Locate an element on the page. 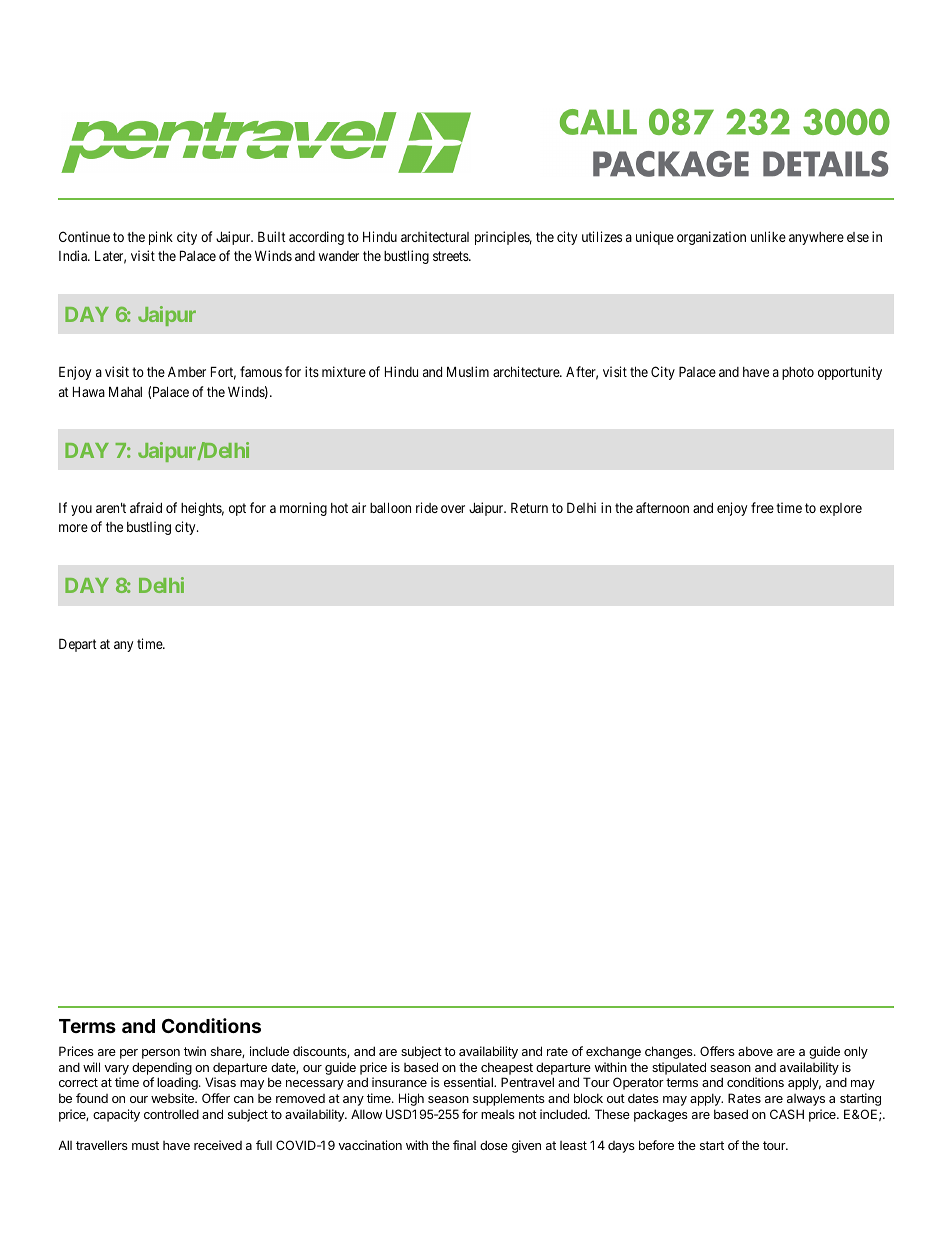 This document has width=952, height=1233. meals is located at coordinates (498, 1114).
